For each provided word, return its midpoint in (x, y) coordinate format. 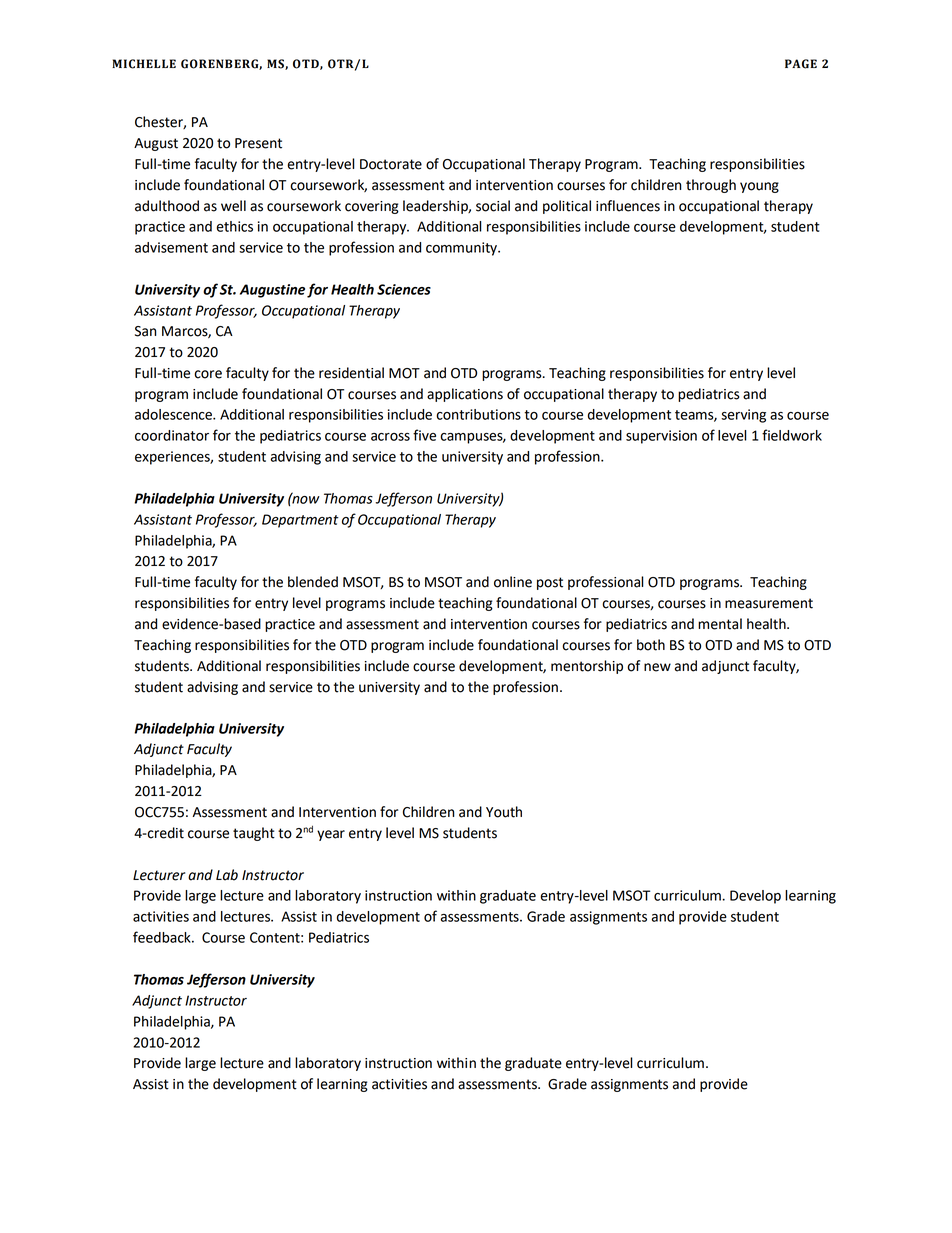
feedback (163, 937)
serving (743, 416)
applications (465, 395)
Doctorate (391, 164)
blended (313, 582)
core (208, 374)
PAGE (801, 64)
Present (258, 143)
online (513, 582)
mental (720, 624)
